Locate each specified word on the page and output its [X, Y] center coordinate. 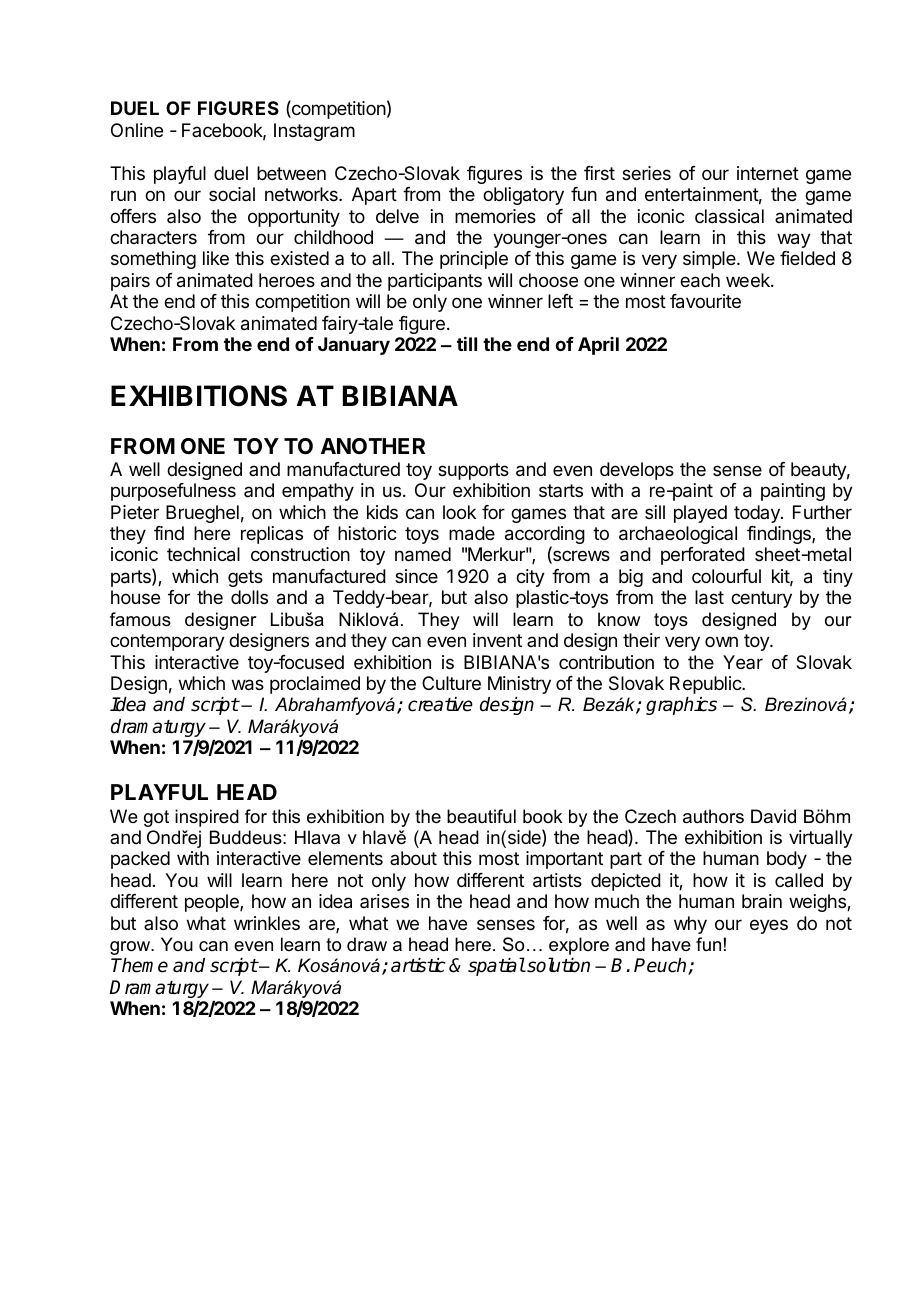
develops [637, 471]
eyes [769, 926]
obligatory [523, 196]
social [232, 194]
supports [473, 471]
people [213, 903]
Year [743, 662]
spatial [496, 966]
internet [768, 173]
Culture [451, 683]
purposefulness [173, 492]
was [248, 685]
